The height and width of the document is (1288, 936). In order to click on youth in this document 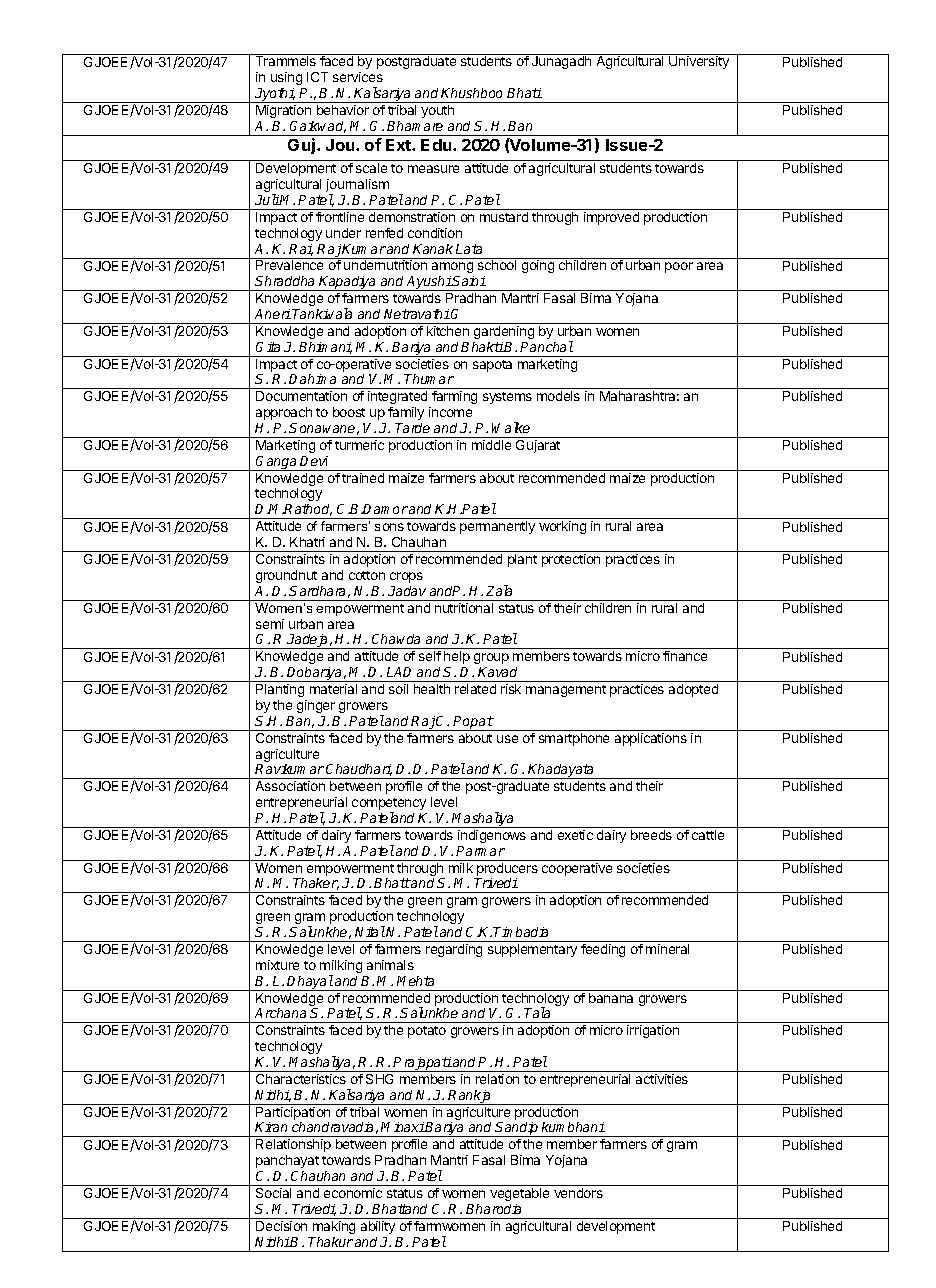, I will do `click(437, 111)`.
